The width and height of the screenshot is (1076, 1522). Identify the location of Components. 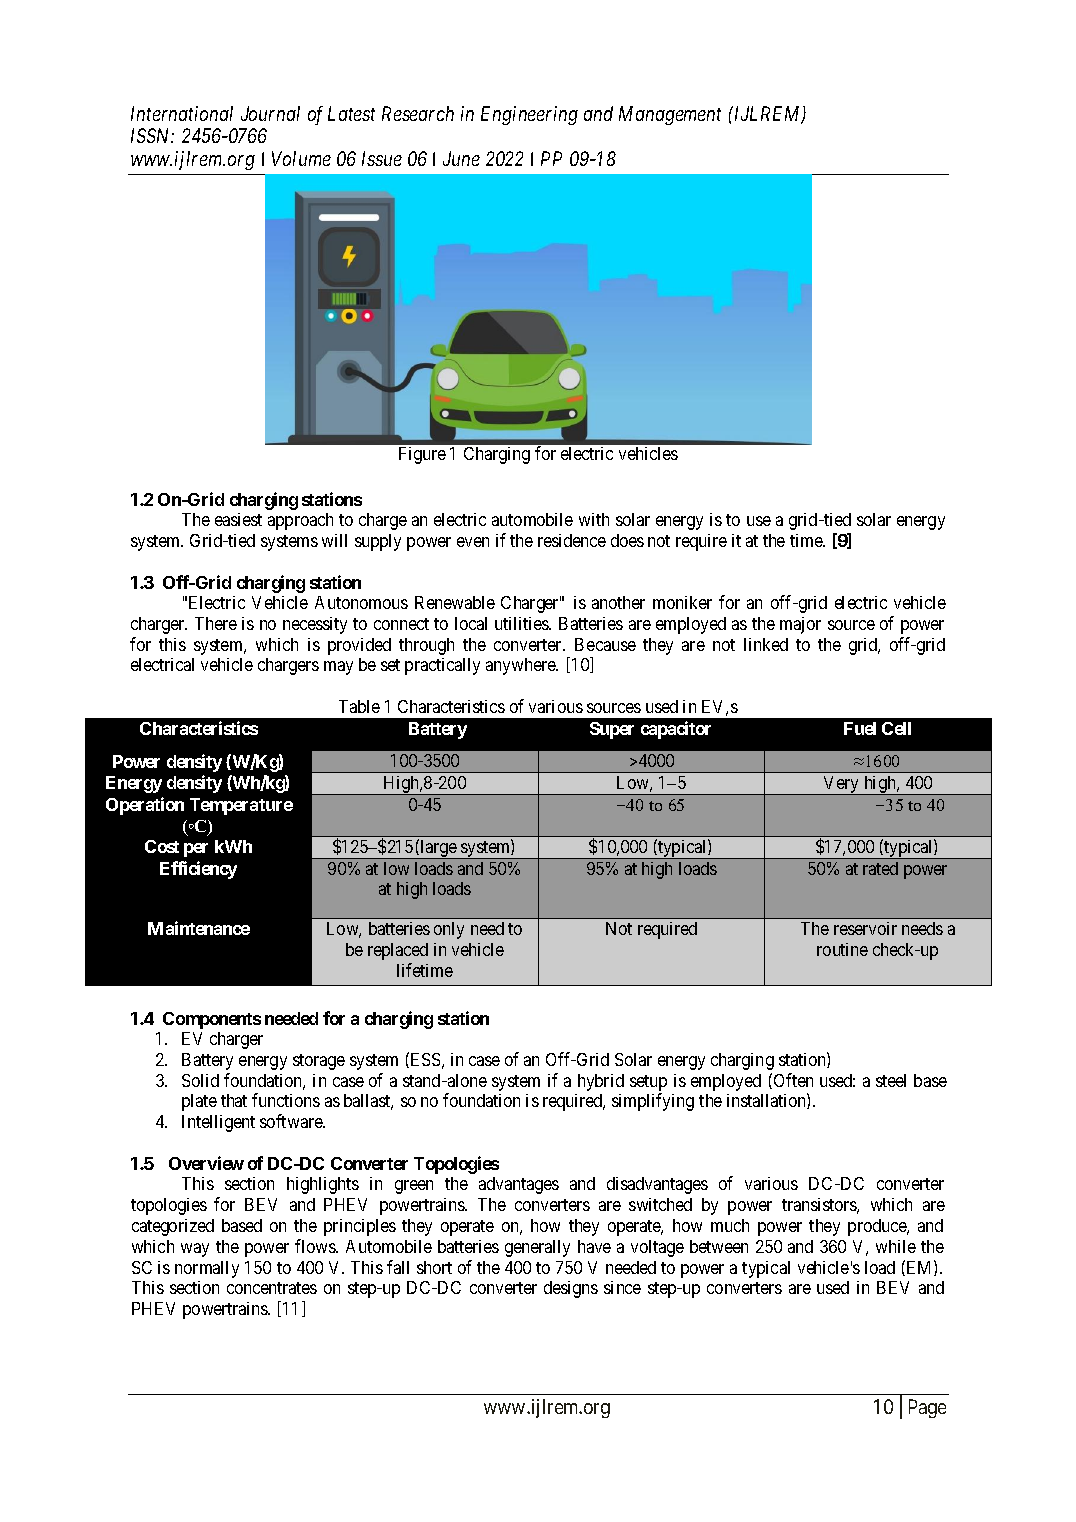
(212, 1020).
